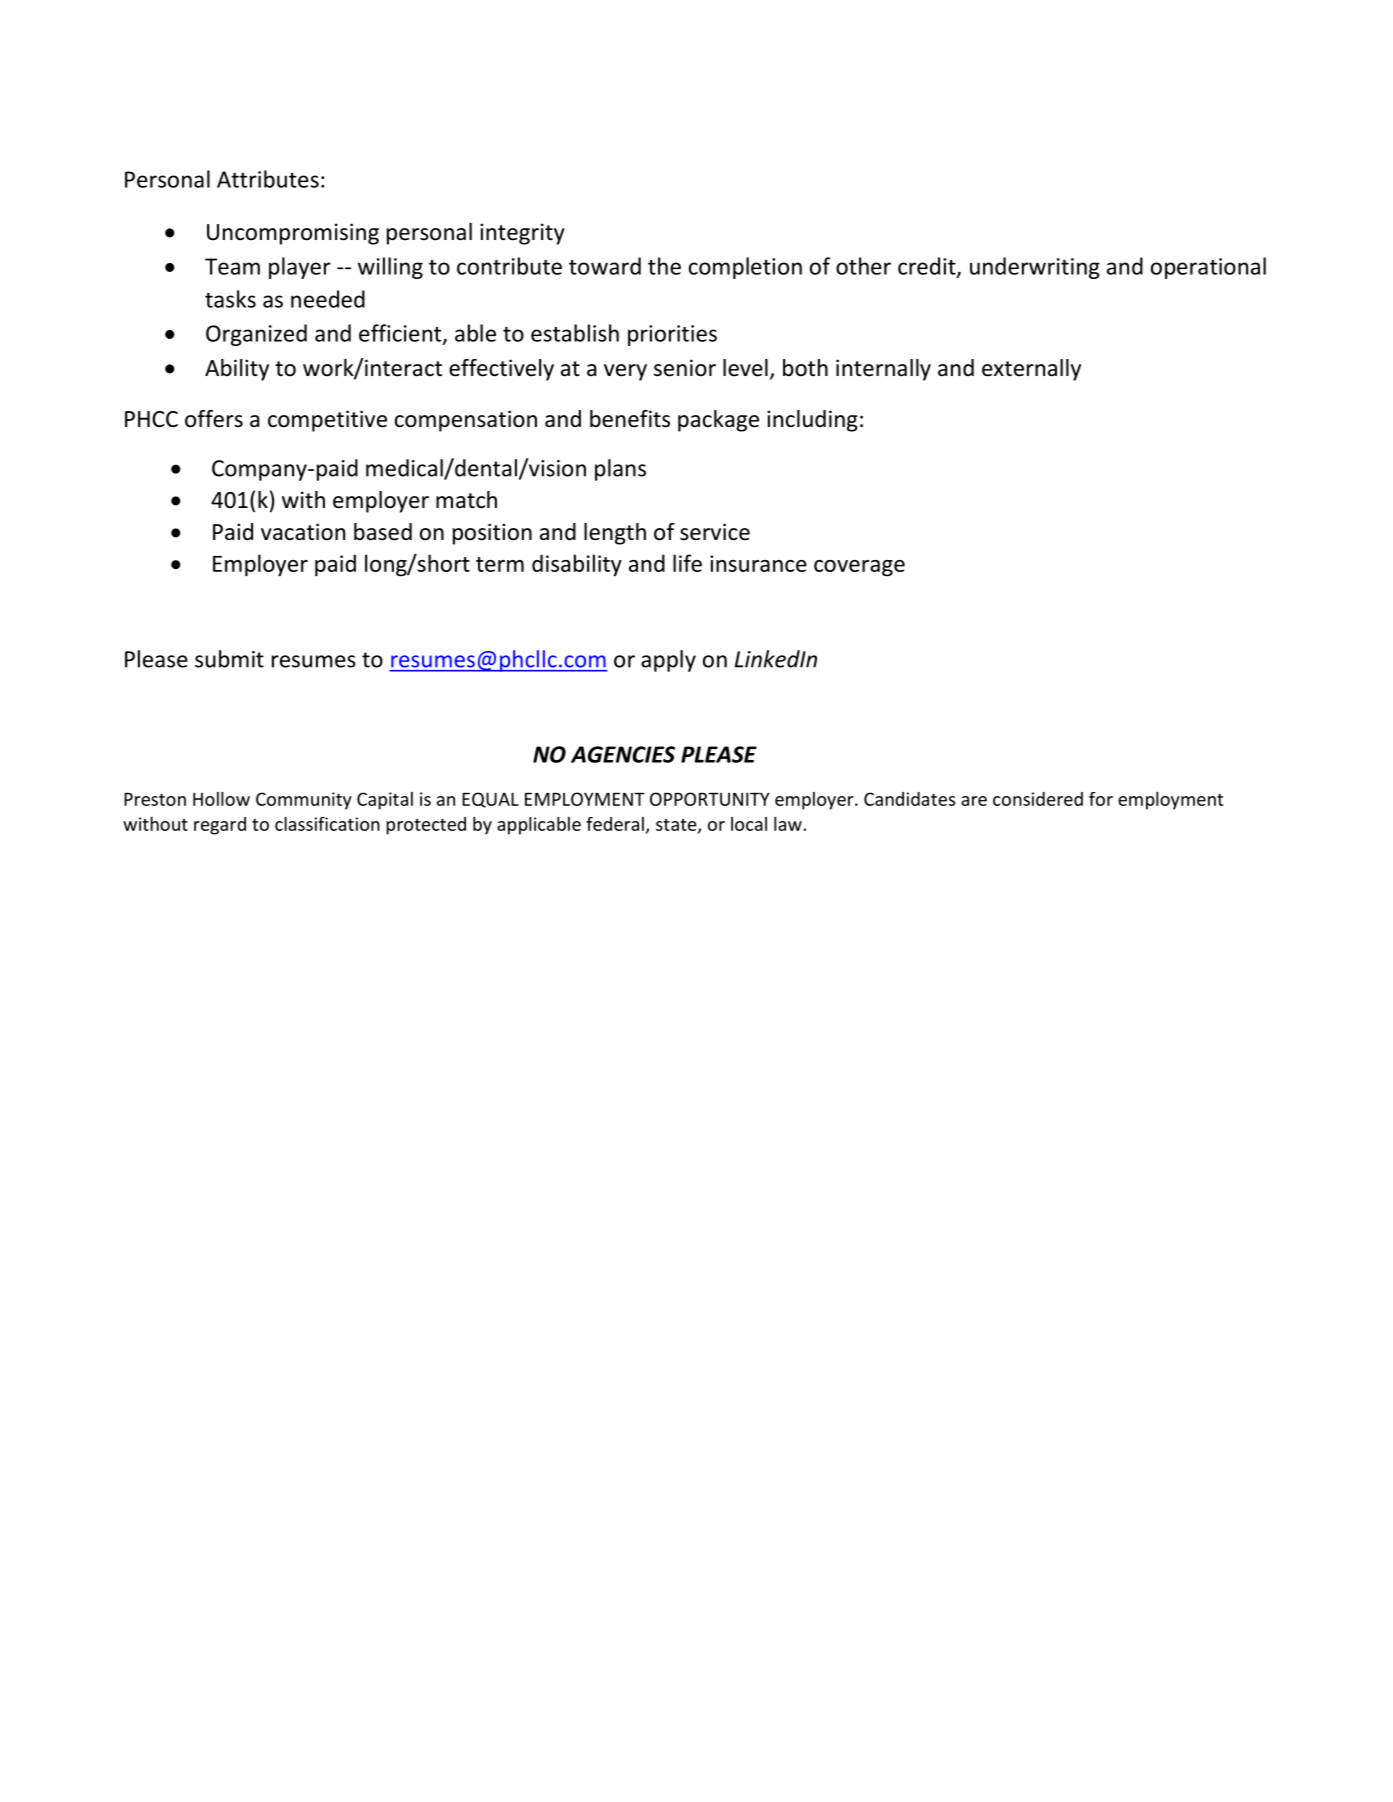 The image size is (1393, 1802). Describe the element at coordinates (718, 421) in the screenshot. I see `package` at that location.
